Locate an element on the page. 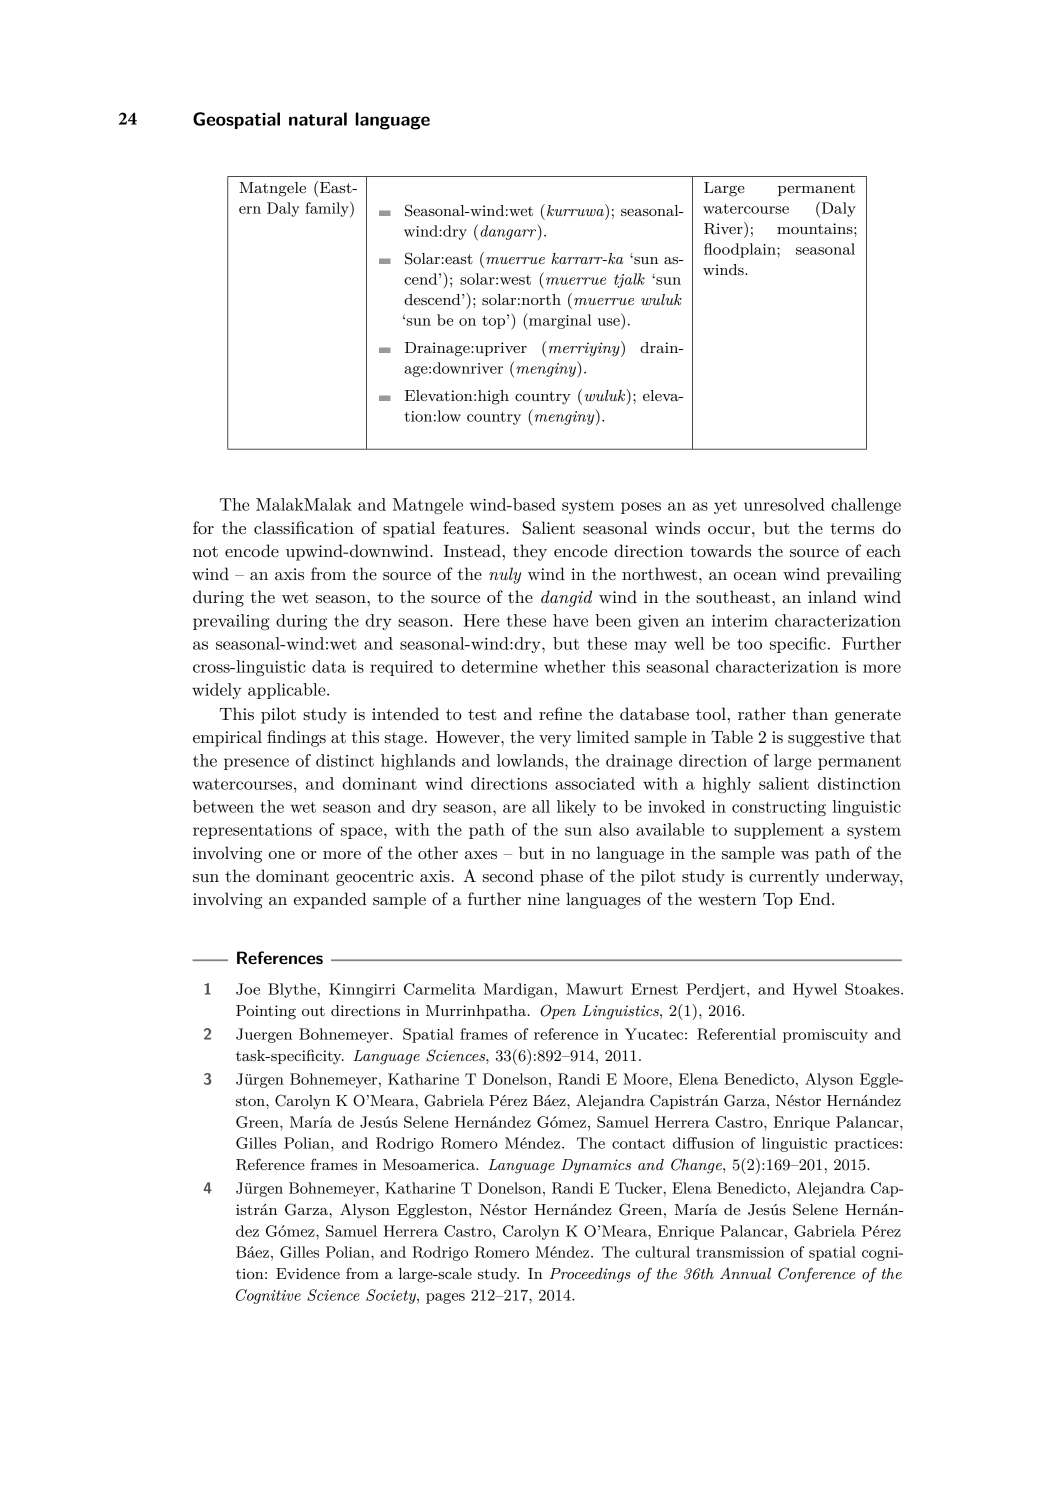 This page has width=1064, height=1504. pages is located at coordinates (445, 1298).
